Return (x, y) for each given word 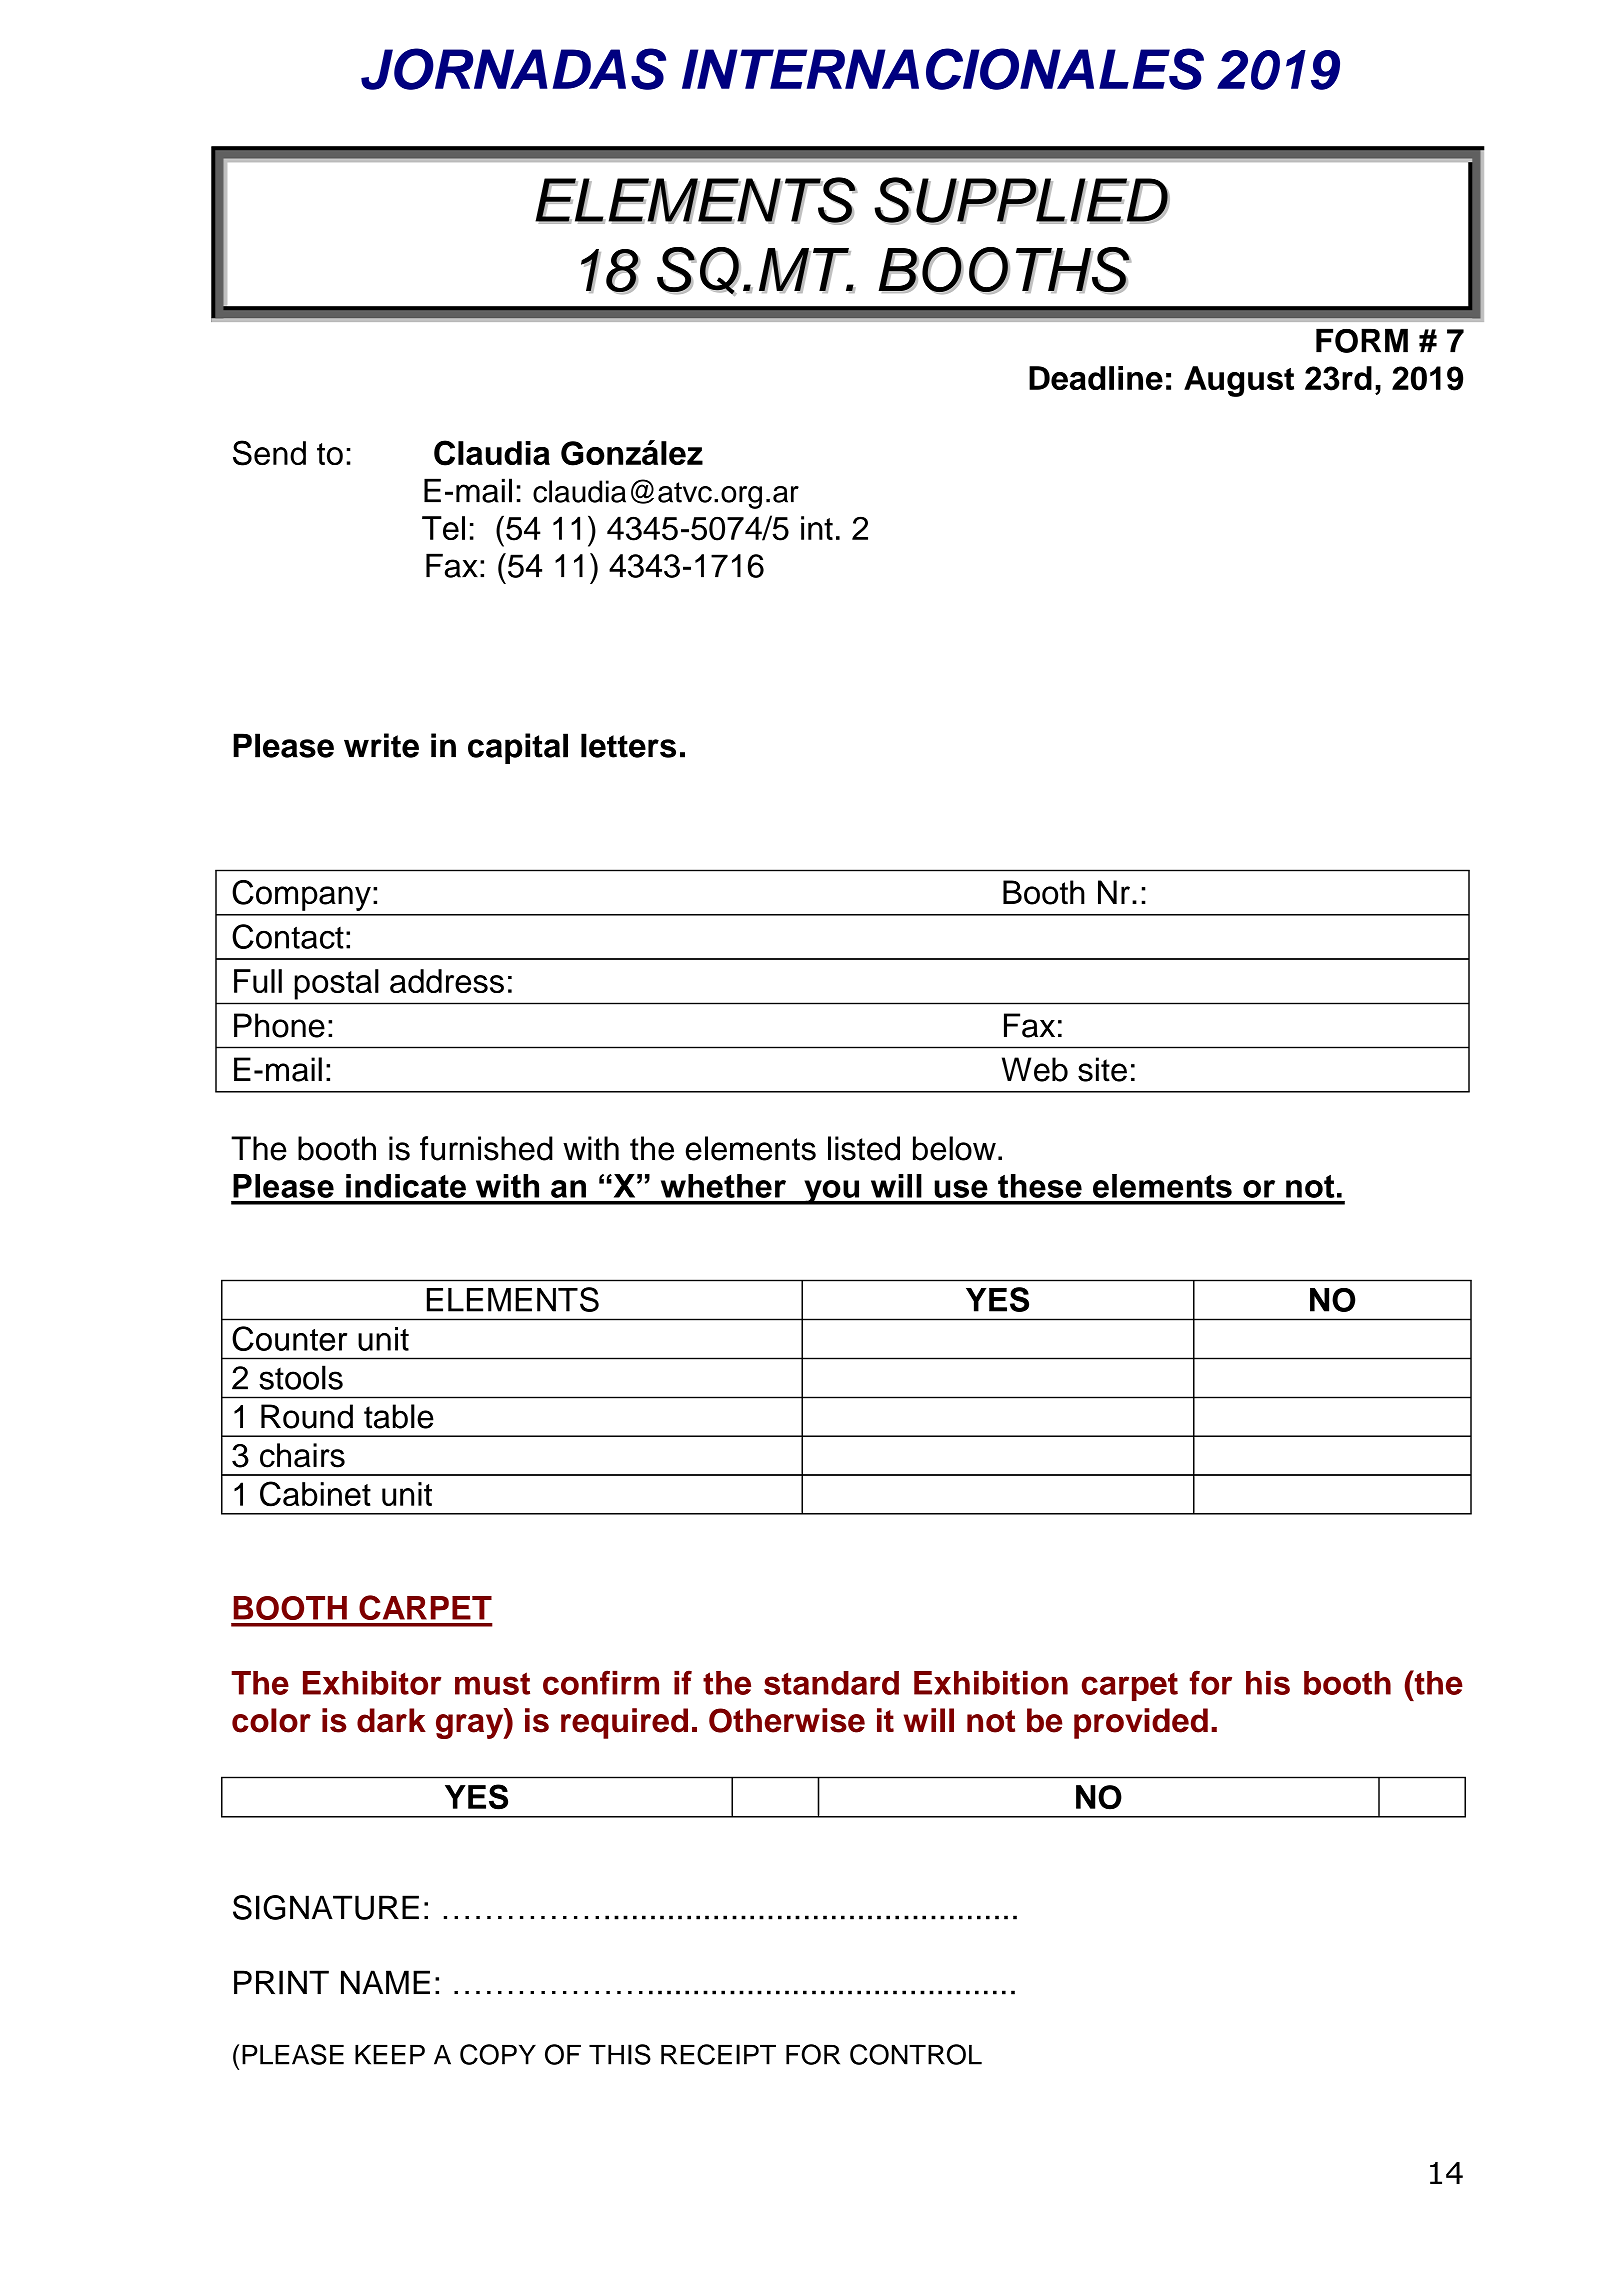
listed (864, 1148)
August (1239, 381)
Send (269, 453)
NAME (385, 1982)
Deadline (1096, 378)
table (399, 1416)
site (1102, 1069)
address (447, 981)
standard (831, 1683)
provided (1141, 1723)
